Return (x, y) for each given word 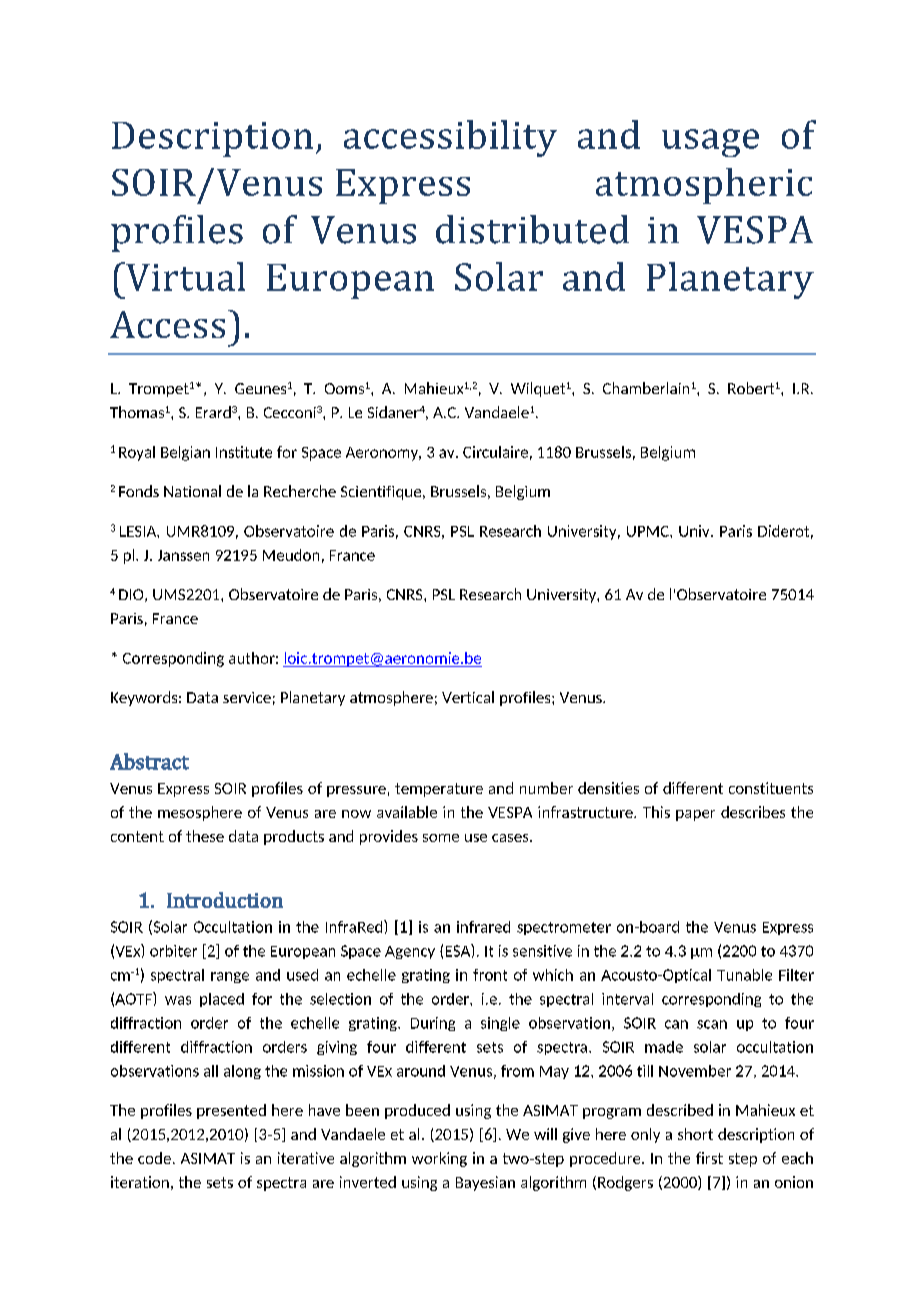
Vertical (468, 697)
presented (231, 1111)
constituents (771, 788)
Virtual (184, 276)
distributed (532, 229)
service (247, 697)
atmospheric (704, 186)
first (709, 1158)
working (439, 1159)
